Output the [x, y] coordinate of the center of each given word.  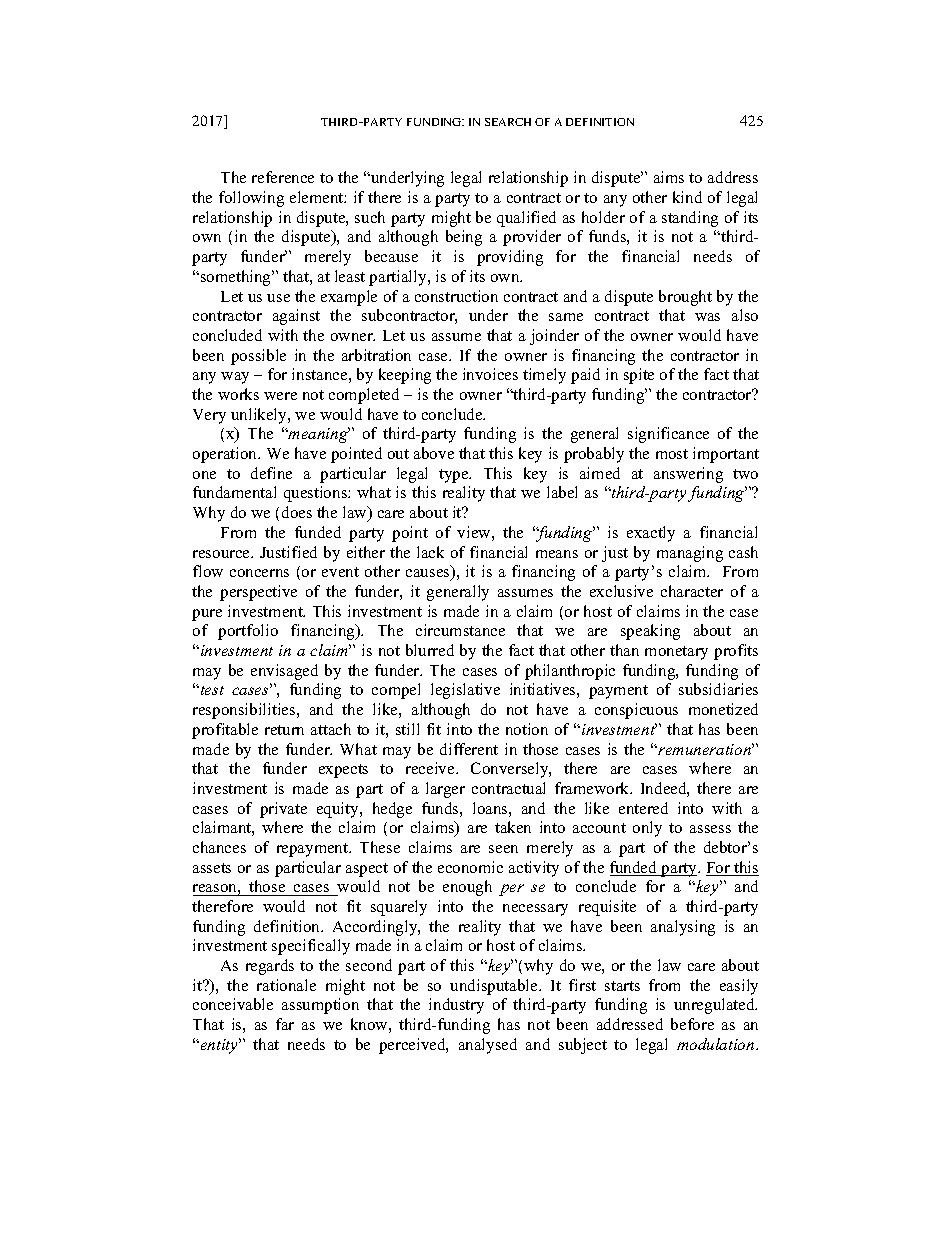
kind [687, 197]
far [285, 1024]
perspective [258, 593]
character [692, 591]
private [283, 810]
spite [639, 376]
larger [445, 790]
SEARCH [508, 122]
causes [429, 574]
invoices [490, 374]
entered [643, 808]
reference [283, 177]
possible [258, 357]
